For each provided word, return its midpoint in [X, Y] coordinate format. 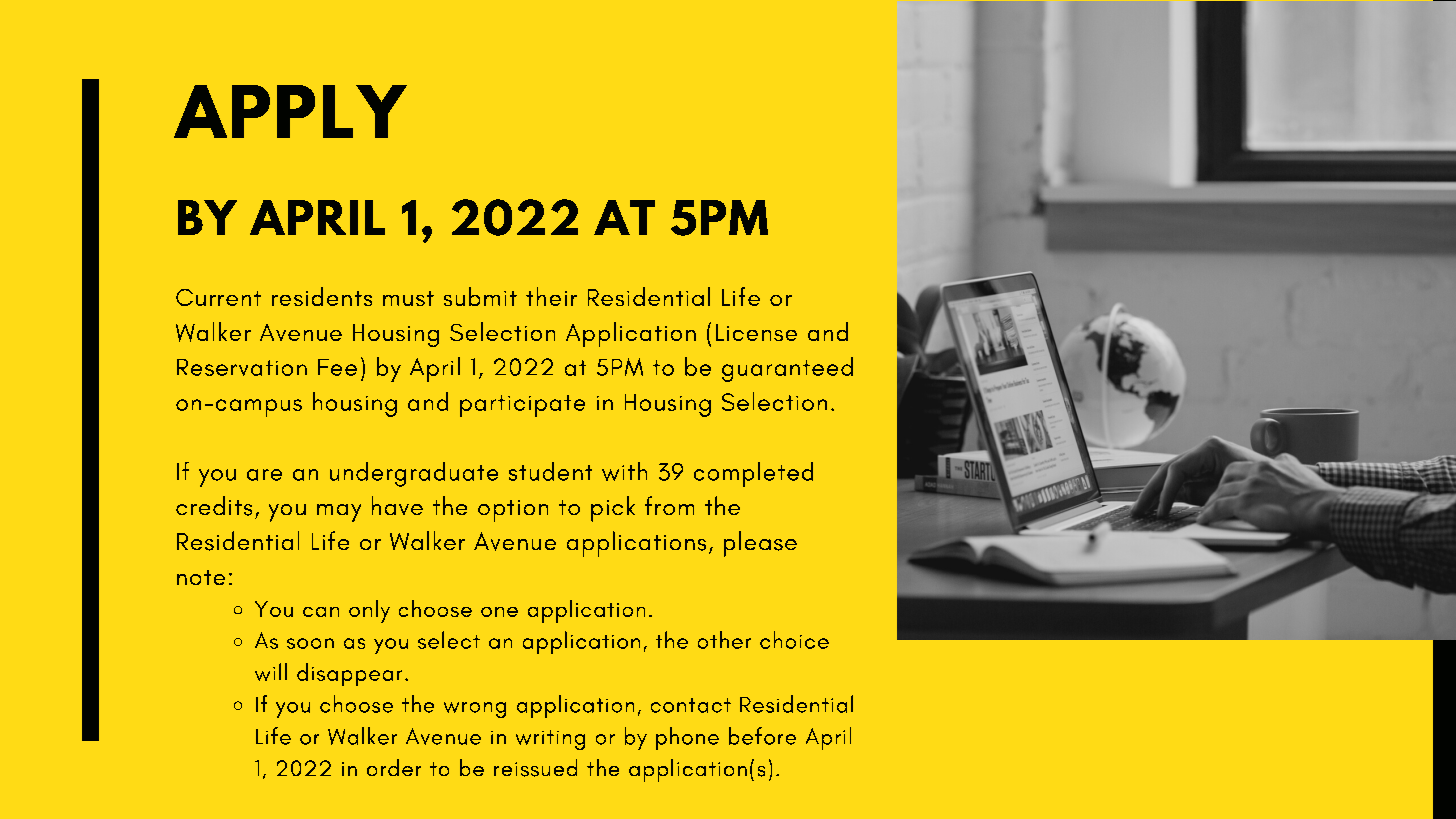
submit [480, 296]
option [513, 511]
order [394, 767]
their [551, 296]
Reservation [242, 367]
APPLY [290, 111]
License [756, 332]
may [339, 513]
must [408, 298]
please [760, 544]
